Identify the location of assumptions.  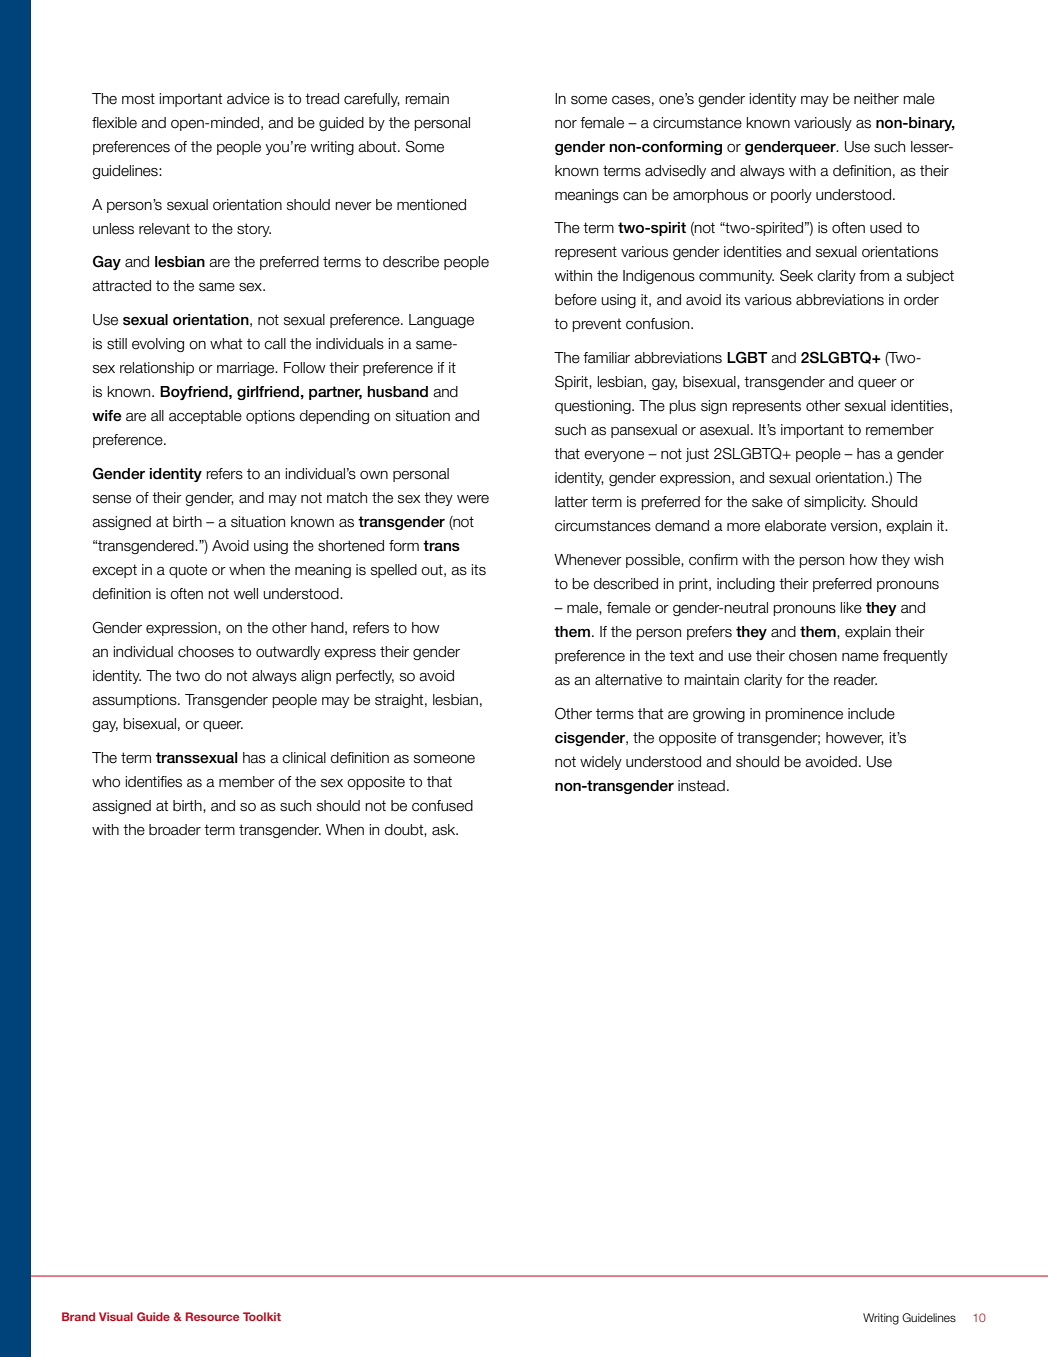
(135, 701).
